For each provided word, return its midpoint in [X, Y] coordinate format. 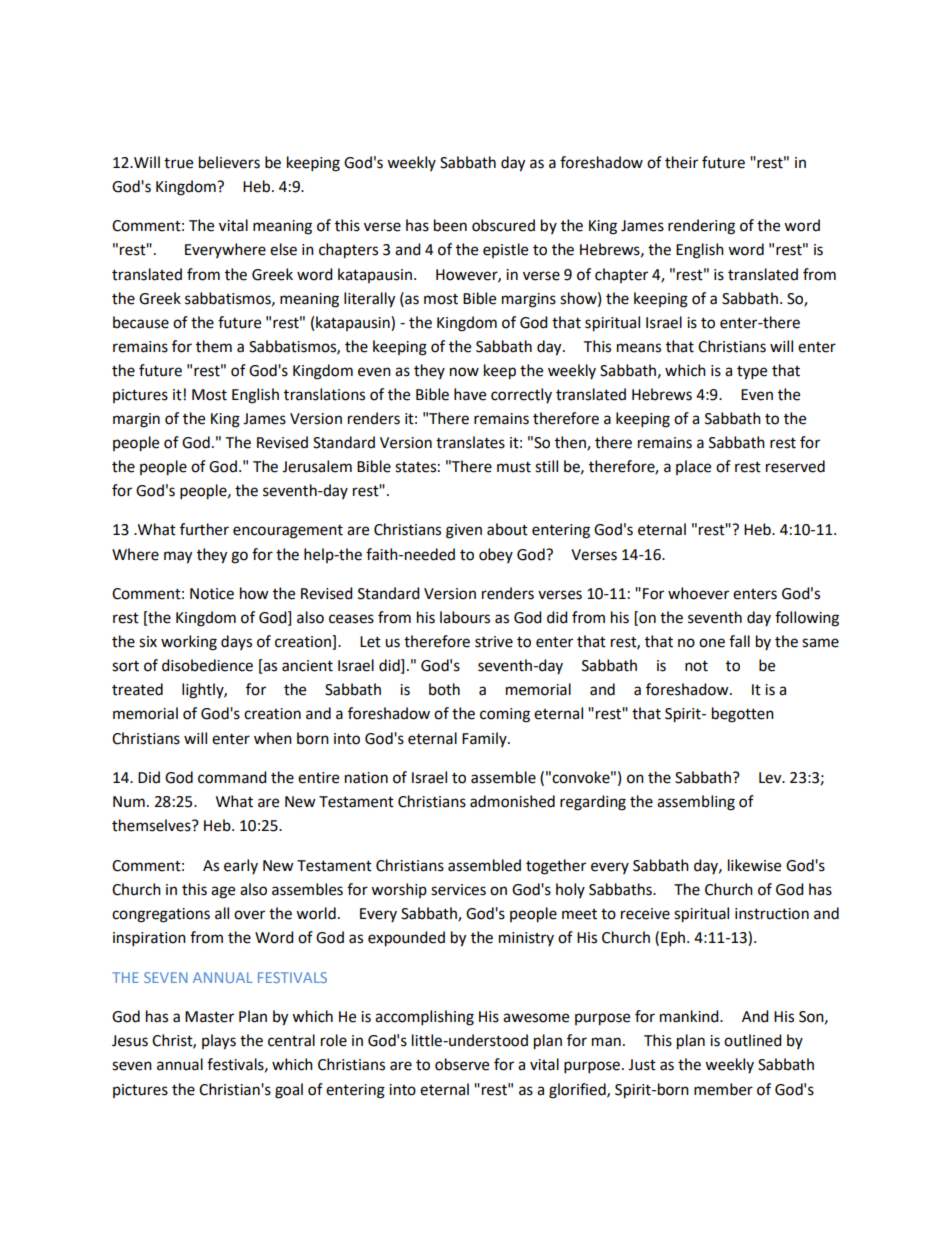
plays [219, 1042]
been [450, 225]
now [464, 372]
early [241, 866]
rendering [701, 227]
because [141, 322]
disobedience [207, 665]
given [464, 531]
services [458, 890]
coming [505, 715]
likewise [754, 865]
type [752, 373]
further [204, 529]
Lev [771, 778]
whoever [698, 593]
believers [229, 162]
